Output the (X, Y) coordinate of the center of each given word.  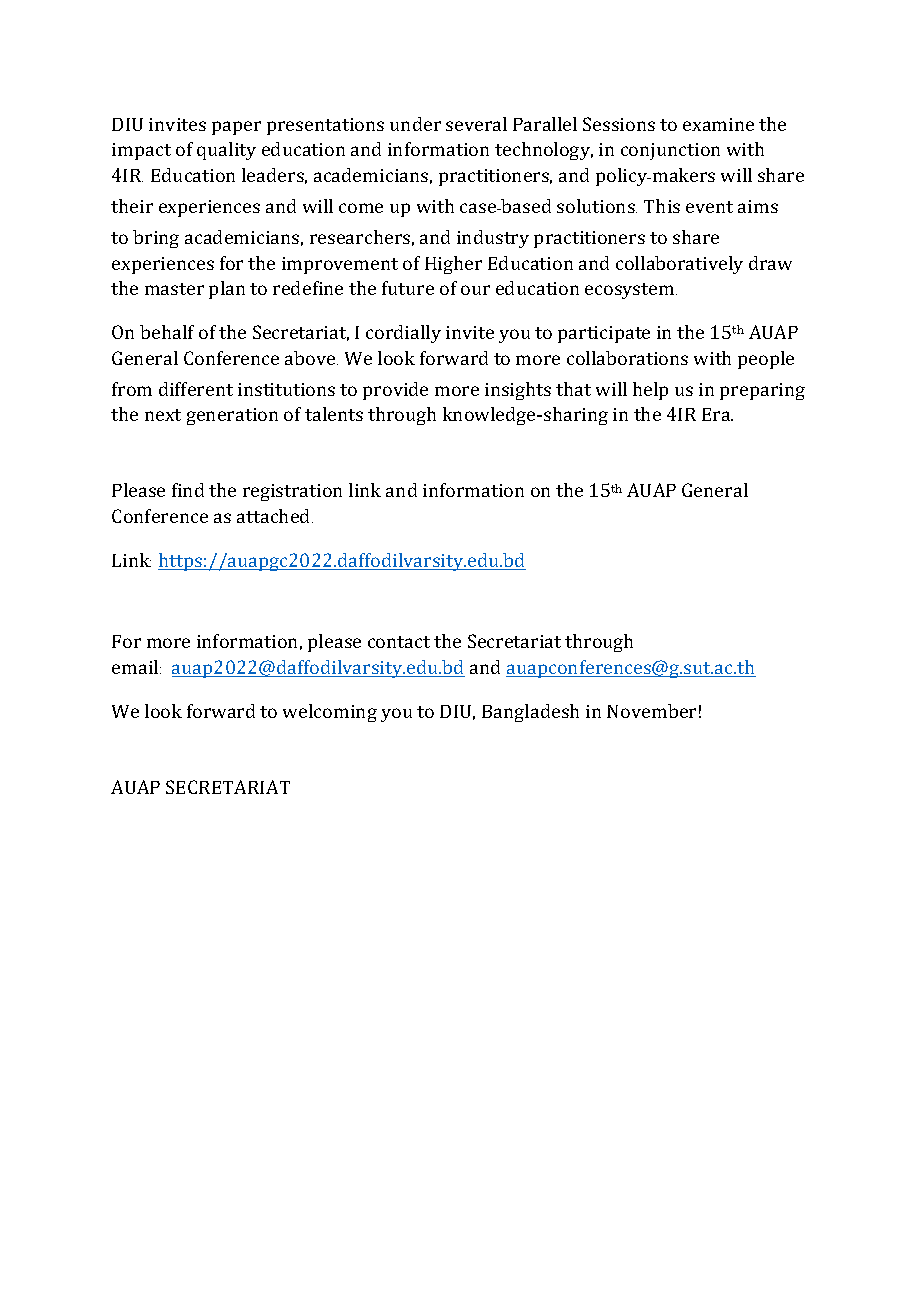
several (476, 124)
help (650, 391)
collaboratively (679, 265)
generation (232, 416)
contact (399, 642)
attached (275, 516)
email (136, 667)
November (651, 711)
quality (226, 151)
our (475, 290)
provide (395, 391)
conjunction (670, 151)
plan (227, 290)
